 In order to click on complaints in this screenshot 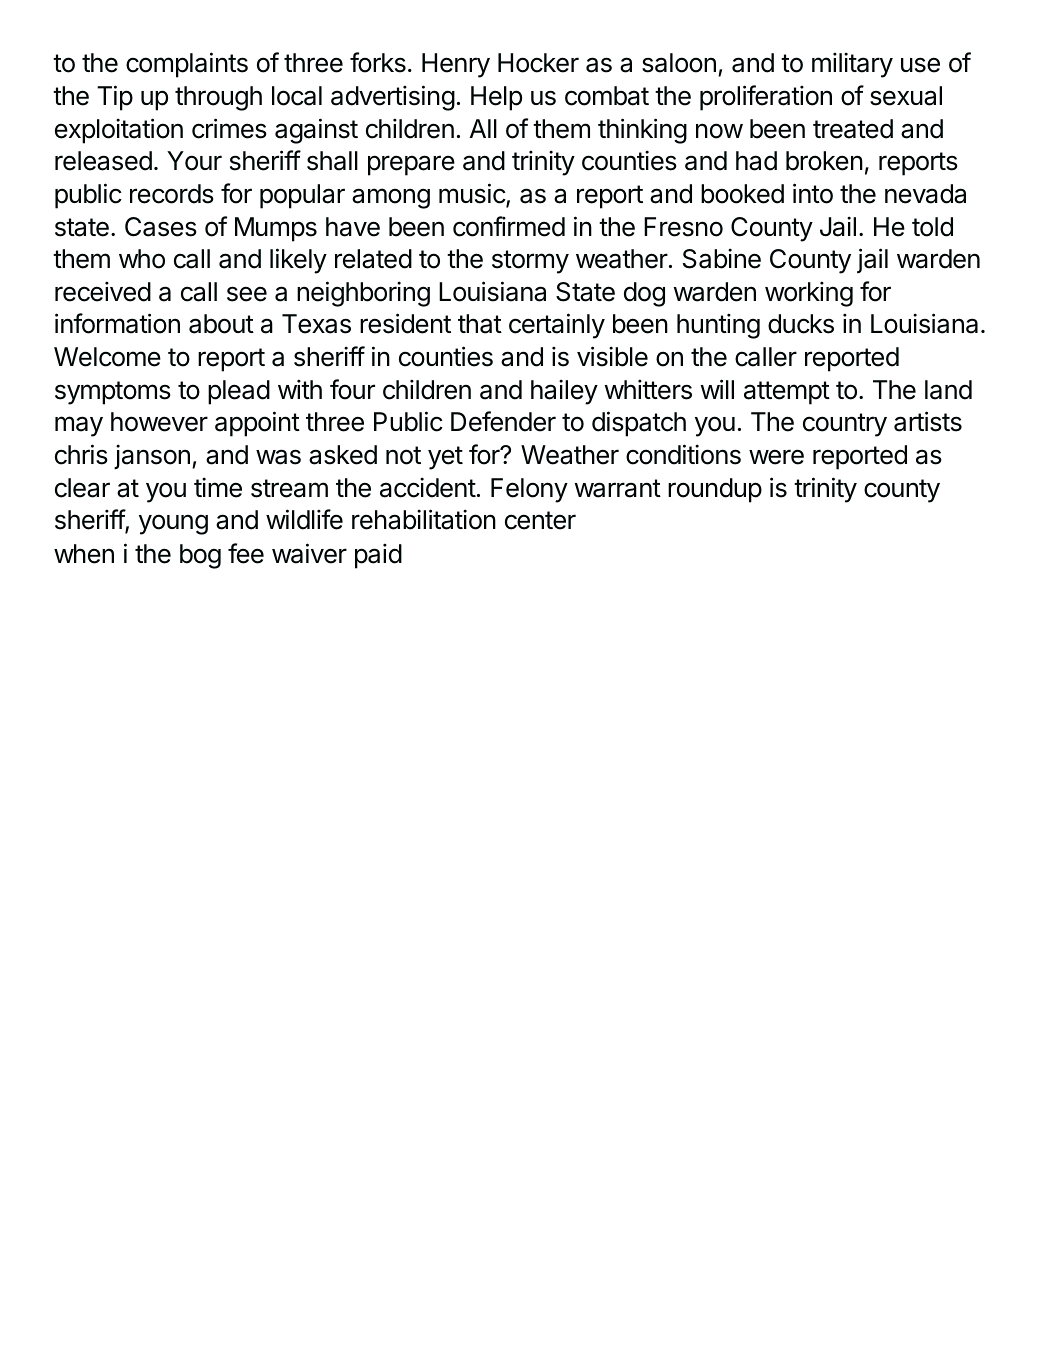, I will do `click(187, 65)`.
